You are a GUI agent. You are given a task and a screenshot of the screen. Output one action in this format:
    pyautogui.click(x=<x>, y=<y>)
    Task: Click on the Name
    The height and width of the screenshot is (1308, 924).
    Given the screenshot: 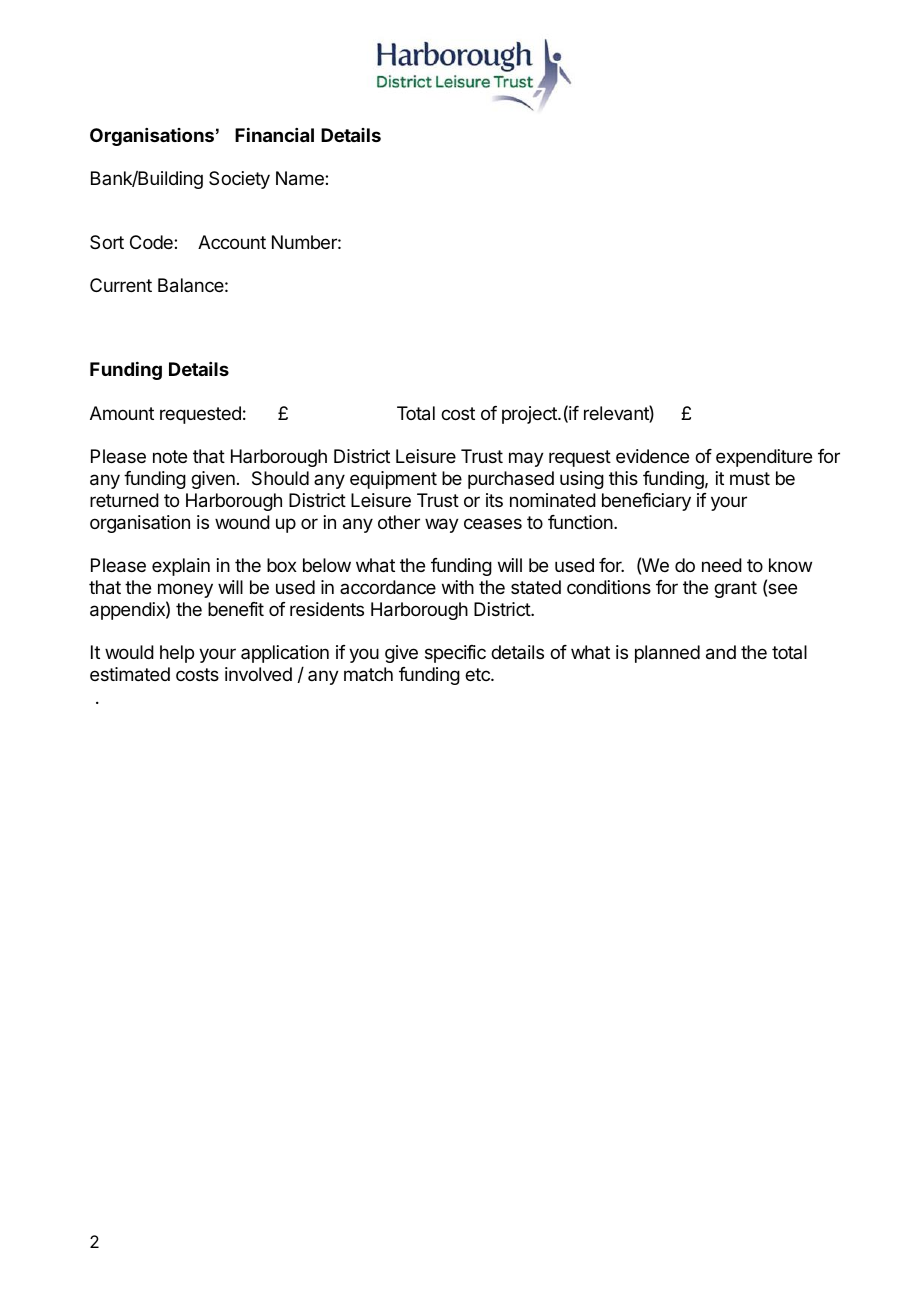 What is the action you would take?
    pyautogui.click(x=301, y=178)
